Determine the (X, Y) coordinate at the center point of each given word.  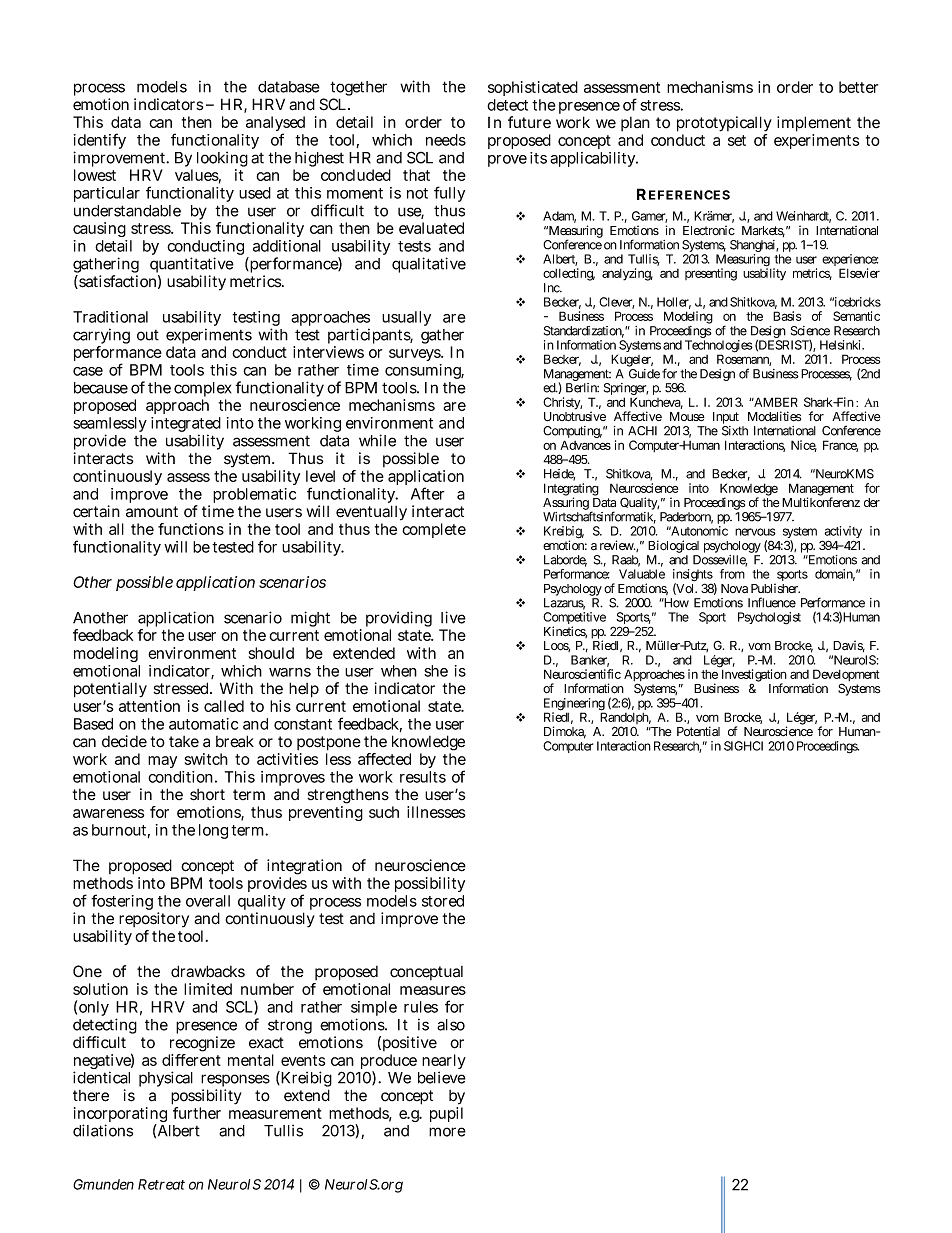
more (447, 1132)
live (453, 617)
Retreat (161, 1184)
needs (446, 140)
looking (222, 160)
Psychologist (769, 618)
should (271, 653)
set (737, 140)
